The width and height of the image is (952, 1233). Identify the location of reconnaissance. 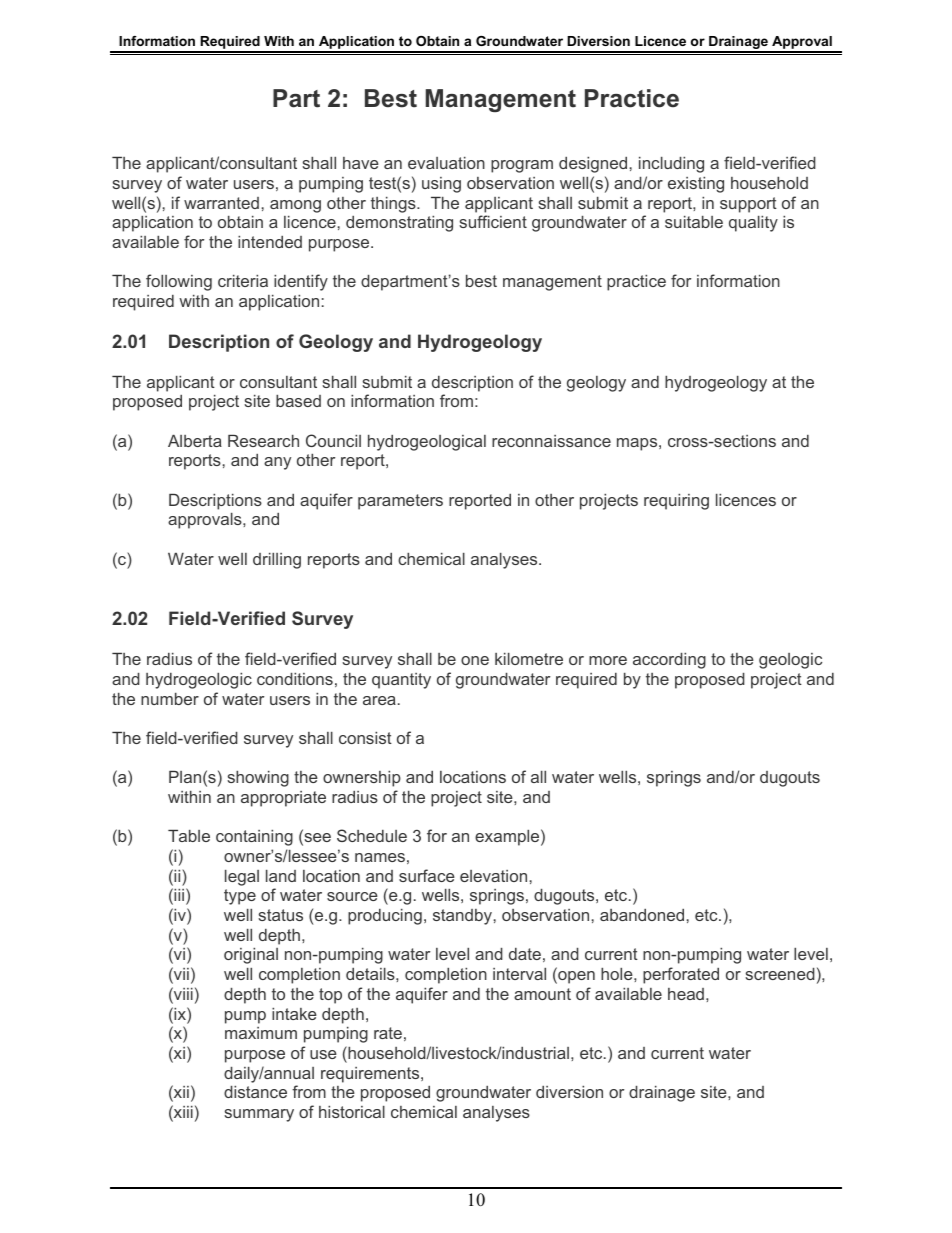
(551, 441).
